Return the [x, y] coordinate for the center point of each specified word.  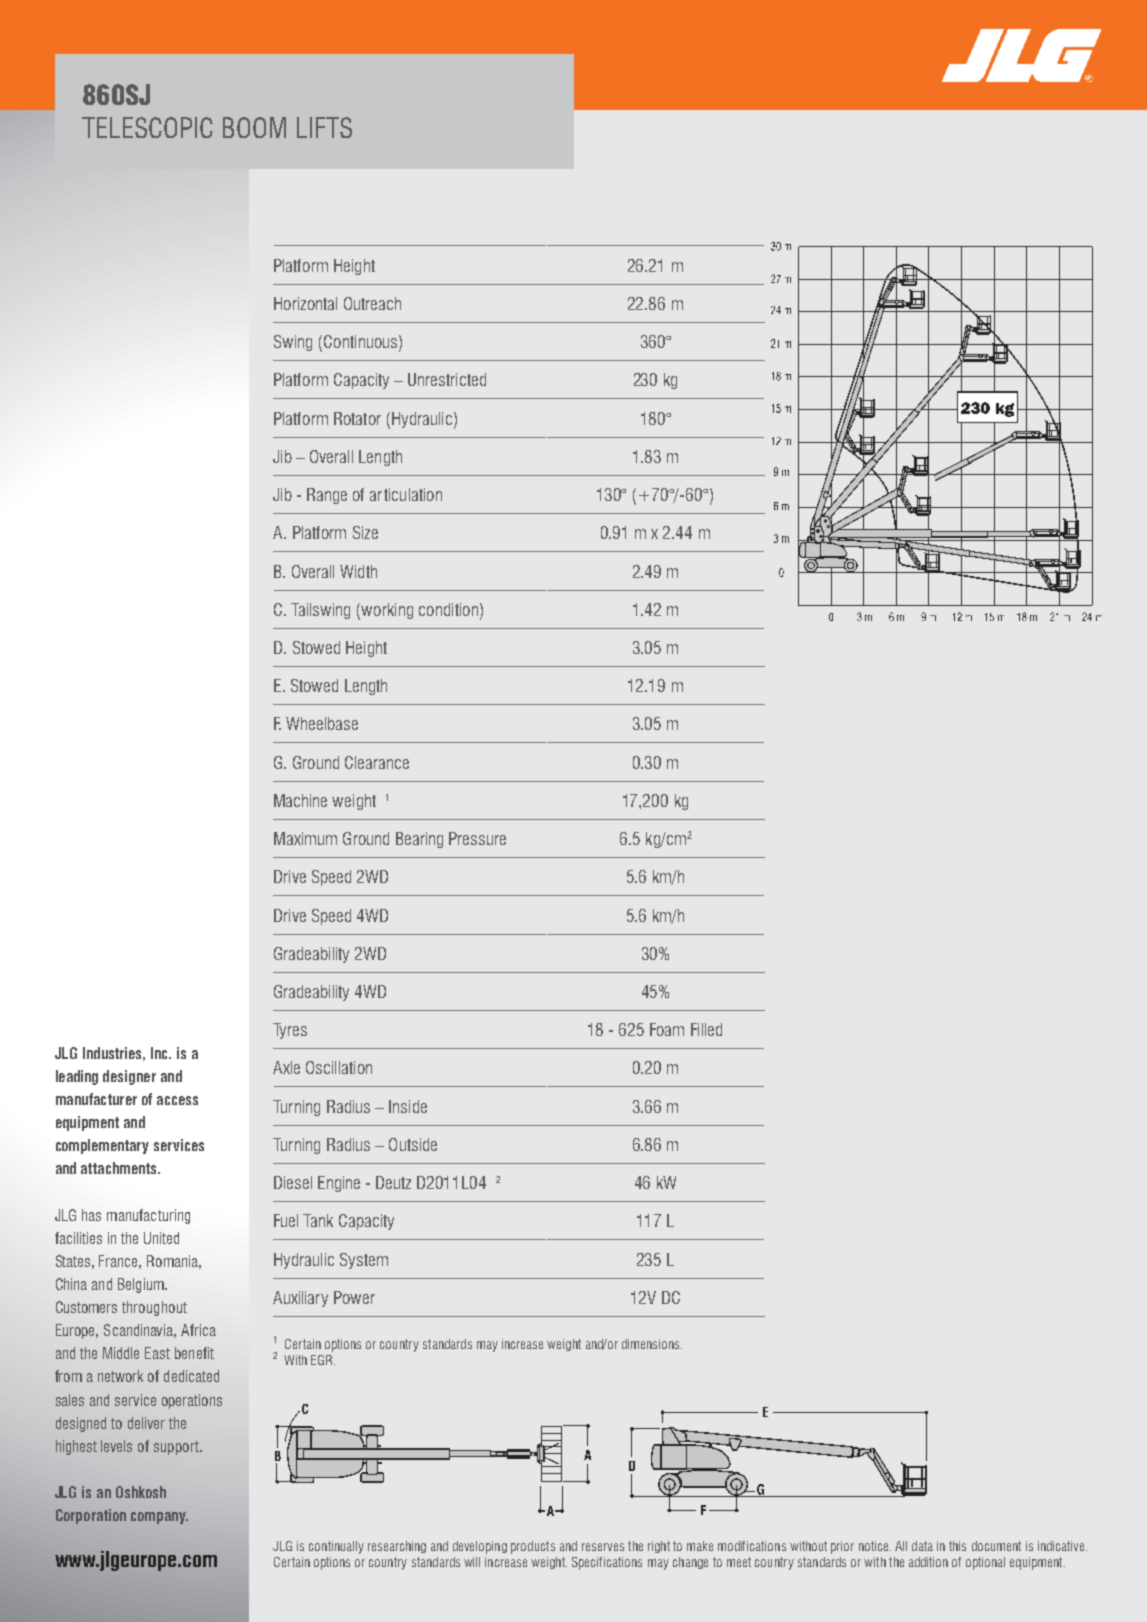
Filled [706, 1029]
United [161, 1238]
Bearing [419, 840]
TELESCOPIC [147, 127]
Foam [667, 1029]
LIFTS [324, 127]
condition [448, 609]
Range [327, 496]
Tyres [290, 1031]
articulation [406, 494]
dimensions [652, 1344]
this [957, 1546]
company [159, 1518]
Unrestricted [447, 379]
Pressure [477, 838]
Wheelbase [322, 723]
